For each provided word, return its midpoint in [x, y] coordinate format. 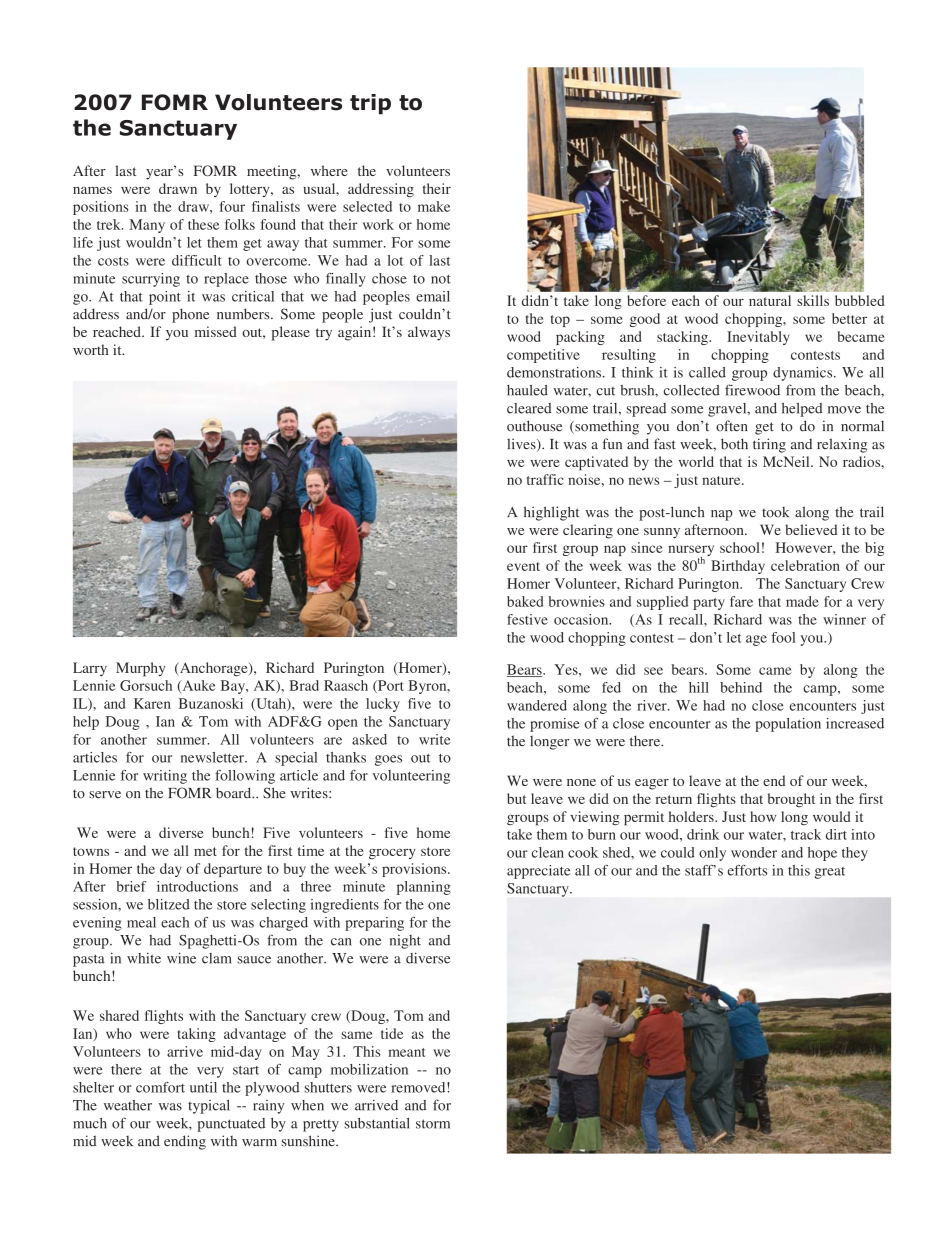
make [434, 206]
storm [433, 1124]
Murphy [140, 669]
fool [783, 637]
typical [209, 1107]
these [203, 224]
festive [527, 619]
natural [770, 300]
